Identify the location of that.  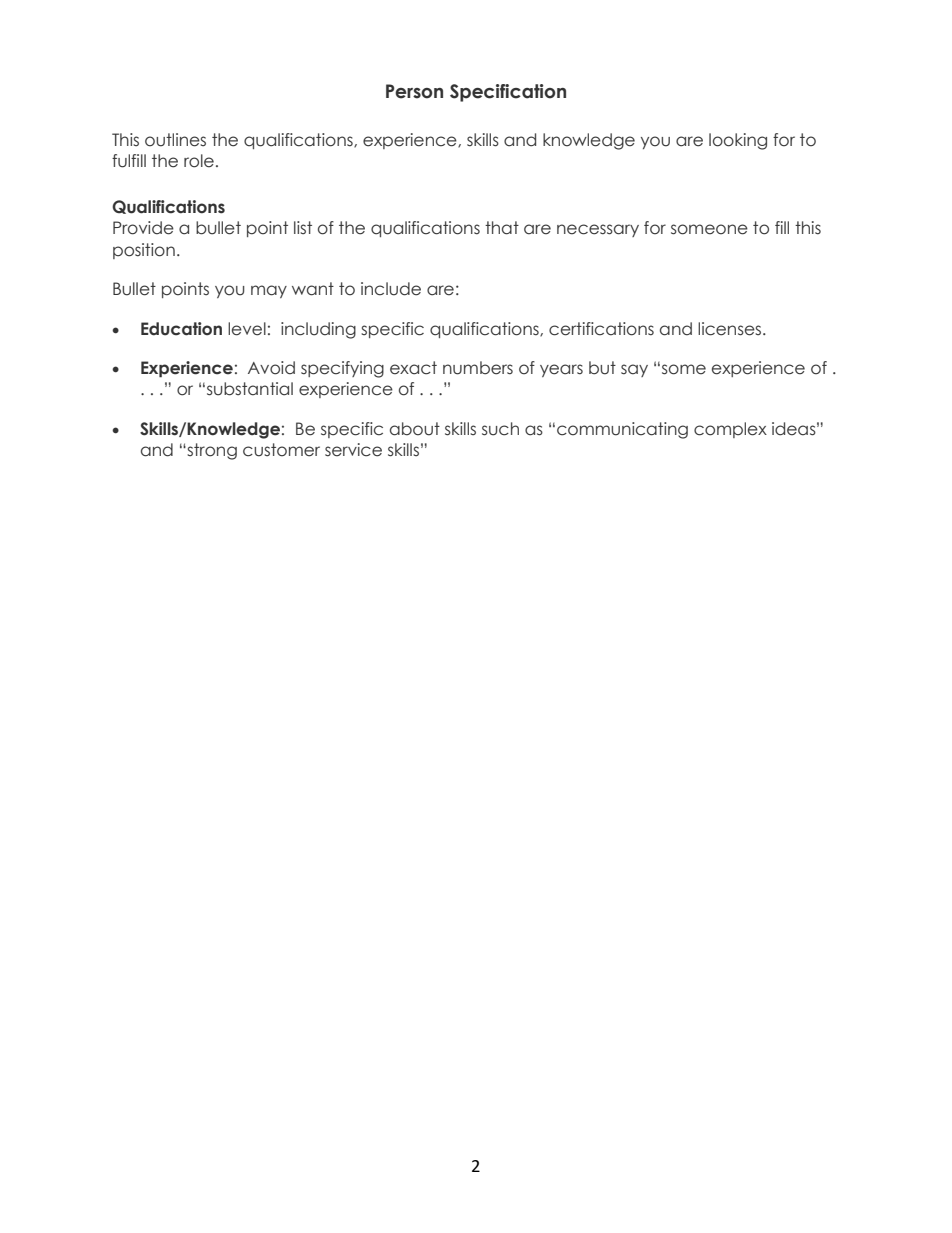
(502, 228).
